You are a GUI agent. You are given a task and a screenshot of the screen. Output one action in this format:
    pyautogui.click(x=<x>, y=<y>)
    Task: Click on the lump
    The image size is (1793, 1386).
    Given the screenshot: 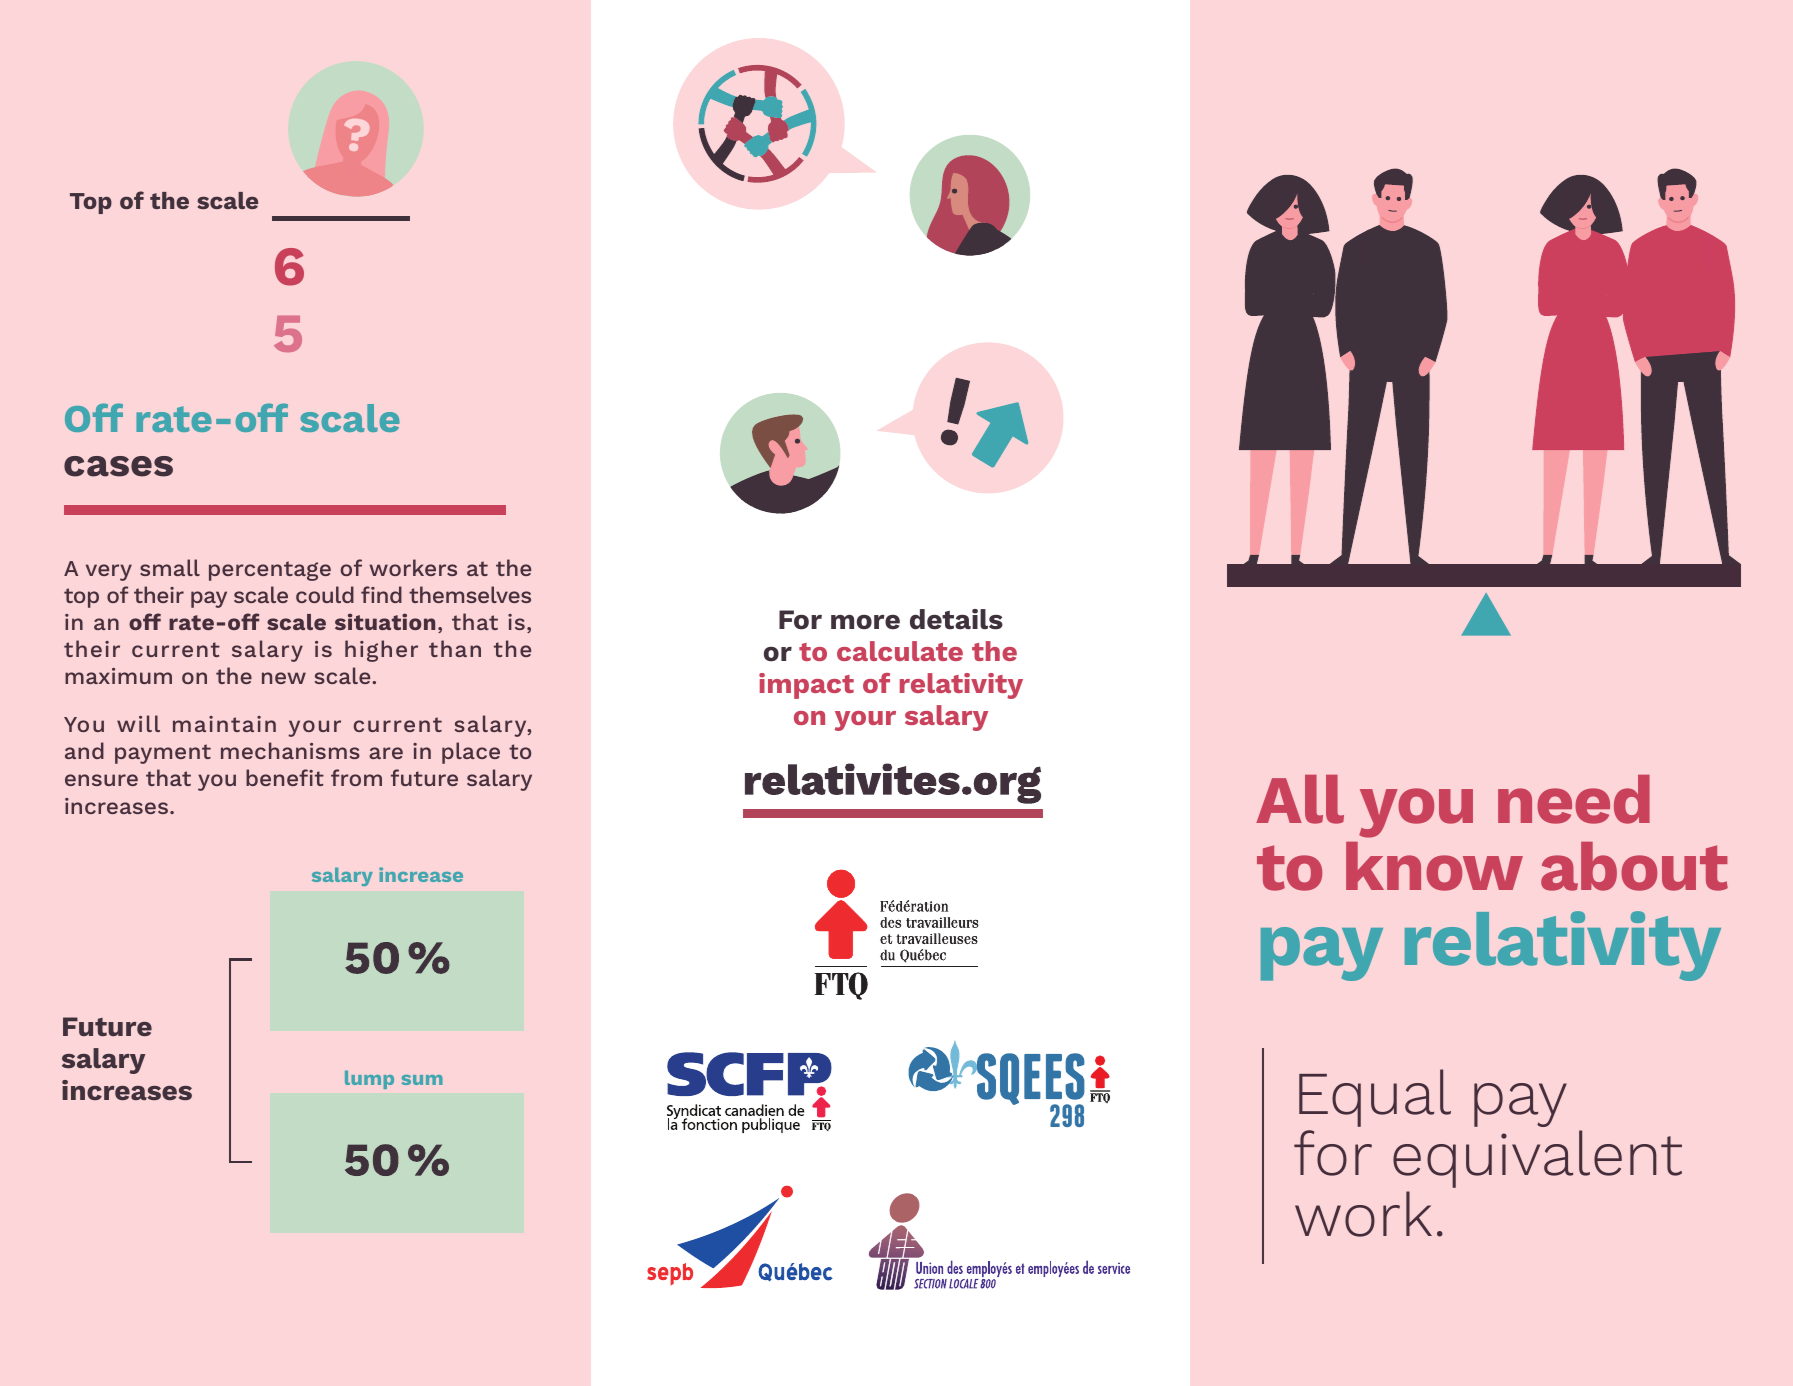 What is the action you would take?
    pyautogui.click(x=369, y=1079)
